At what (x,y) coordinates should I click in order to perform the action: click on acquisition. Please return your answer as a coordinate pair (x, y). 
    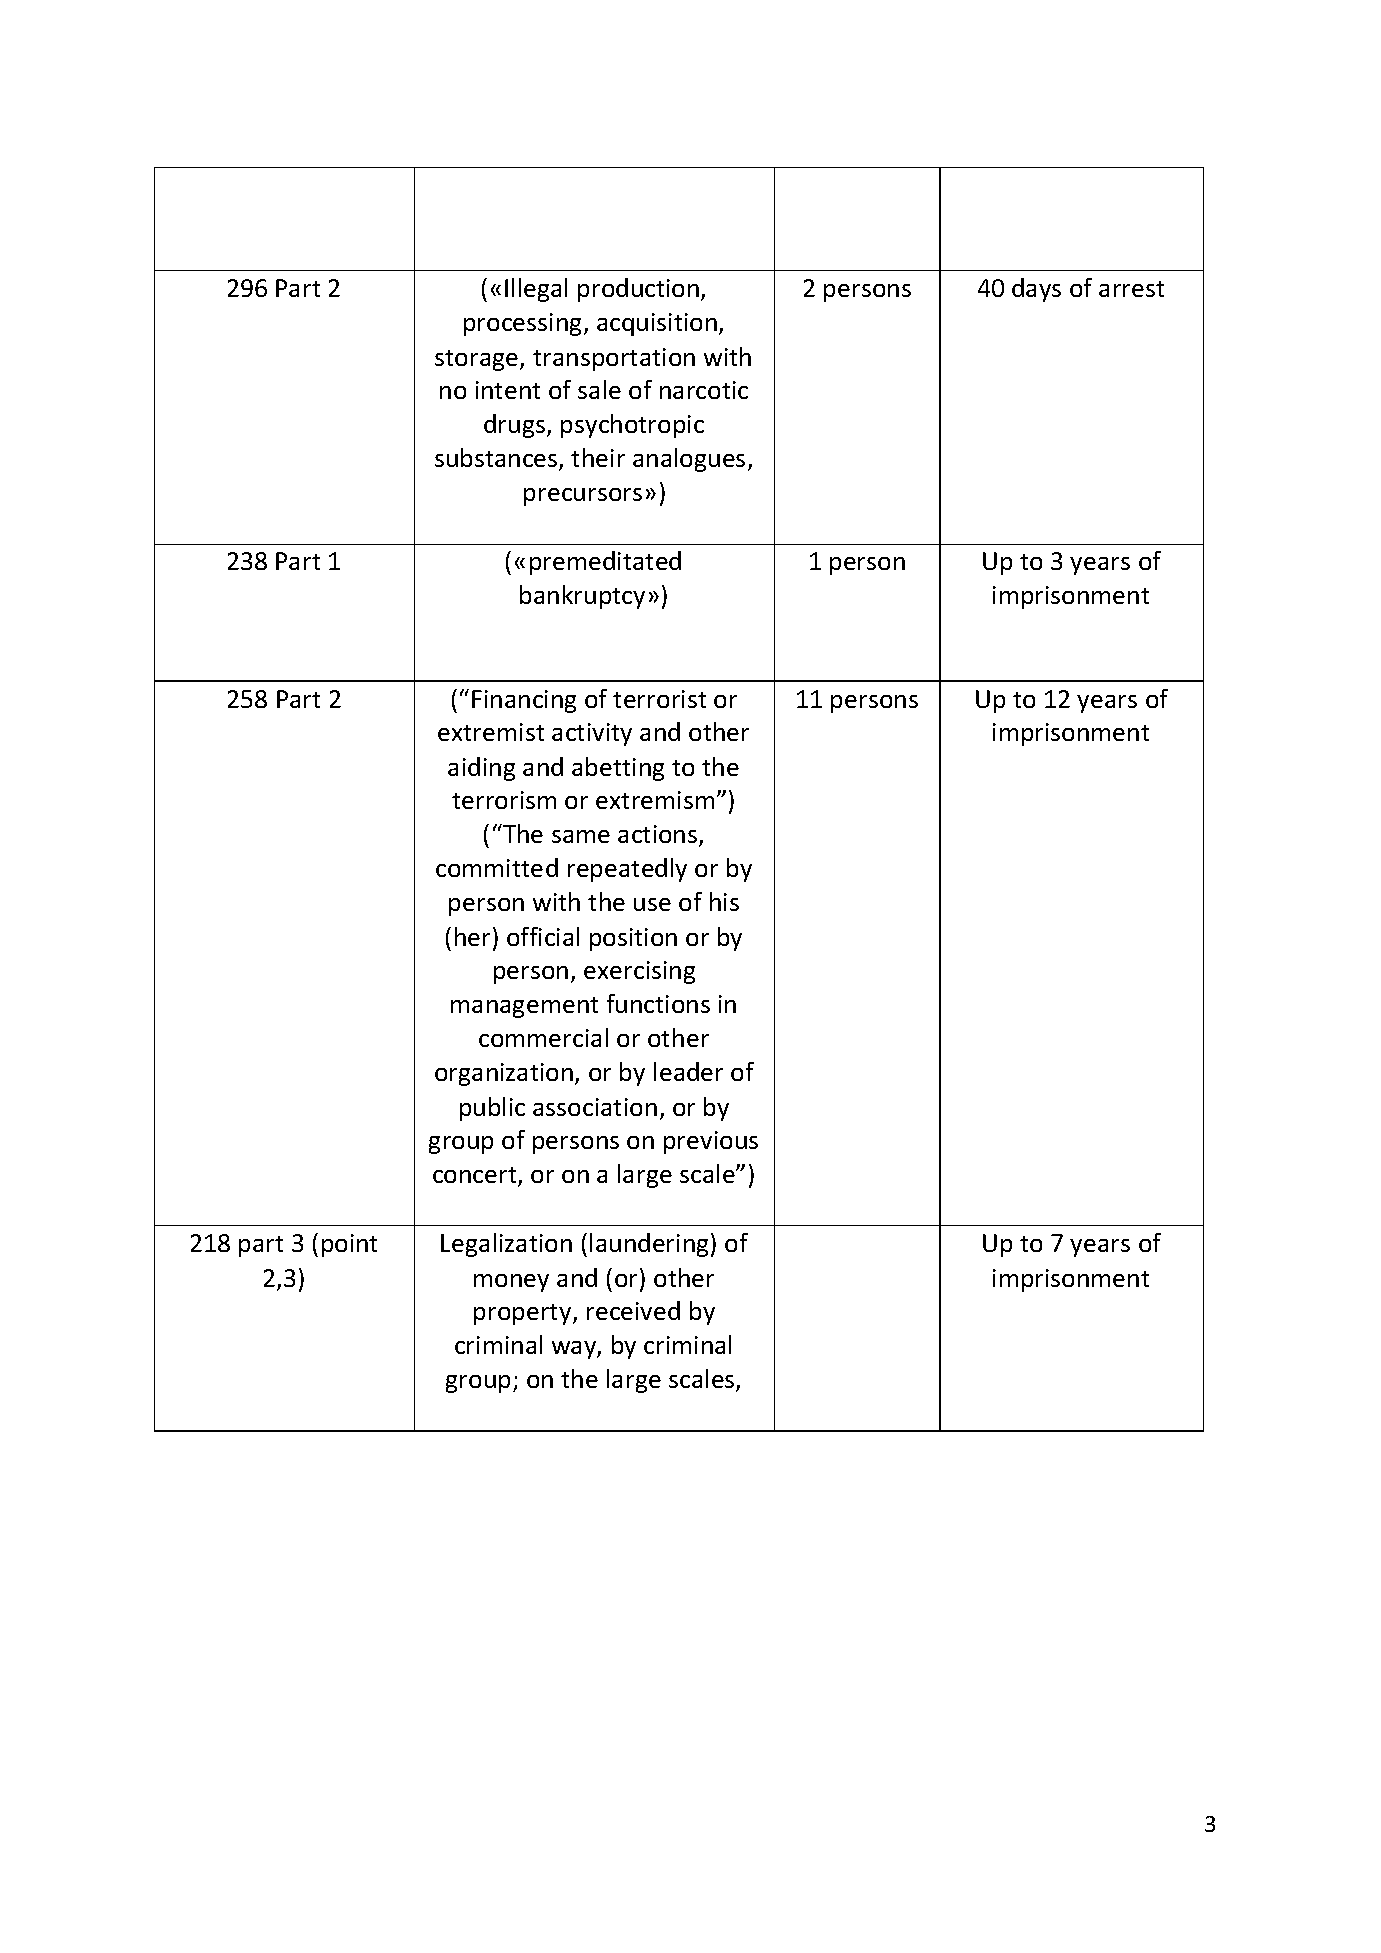
    Looking at the image, I should click on (657, 324).
